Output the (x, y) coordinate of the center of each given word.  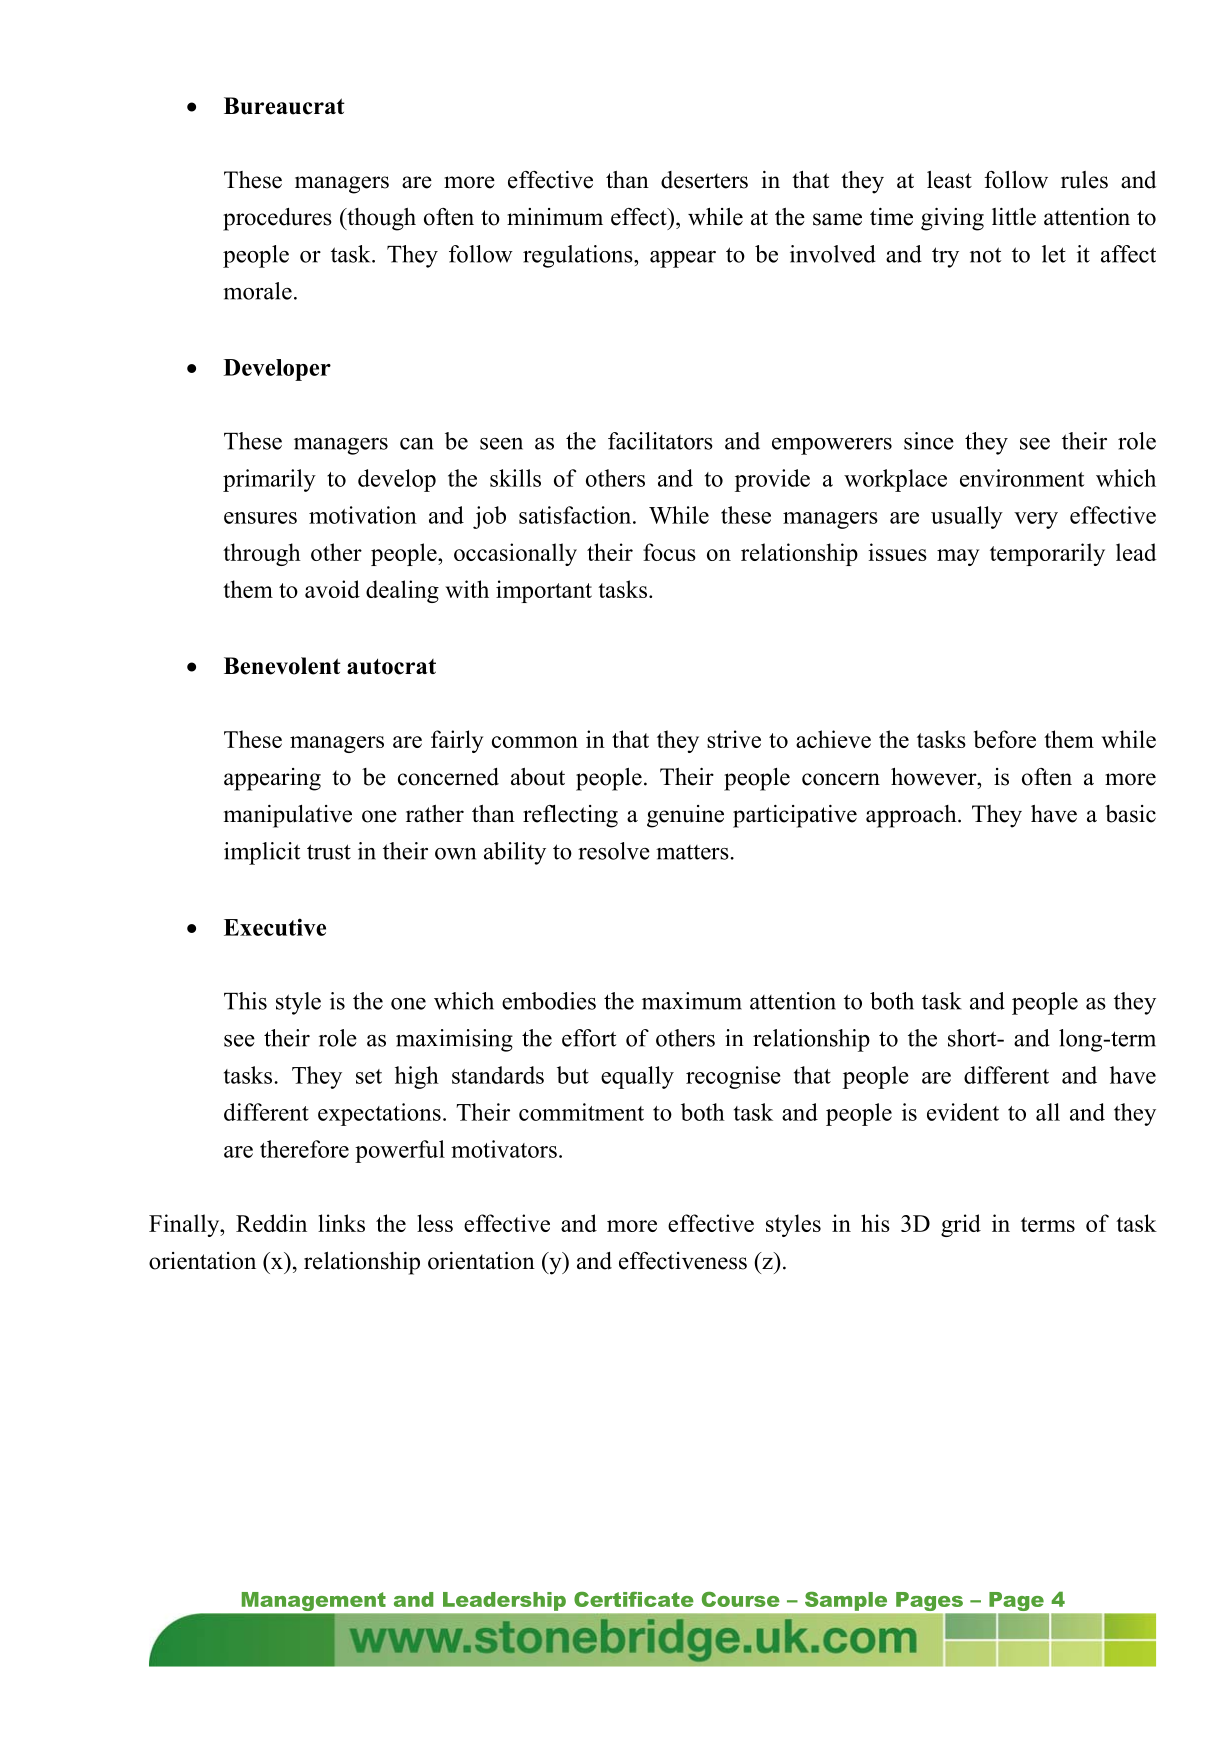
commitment (581, 1112)
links (341, 1223)
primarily (269, 480)
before (1005, 739)
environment (1022, 478)
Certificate (634, 1599)
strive (734, 739)
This (245, 1001)
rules (1084, 180)
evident (963, 1112)
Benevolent (282, 666)
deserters (704, 180)
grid (961, 1225)
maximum (692, 1001)
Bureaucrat (284, 106)
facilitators (660, 441)
